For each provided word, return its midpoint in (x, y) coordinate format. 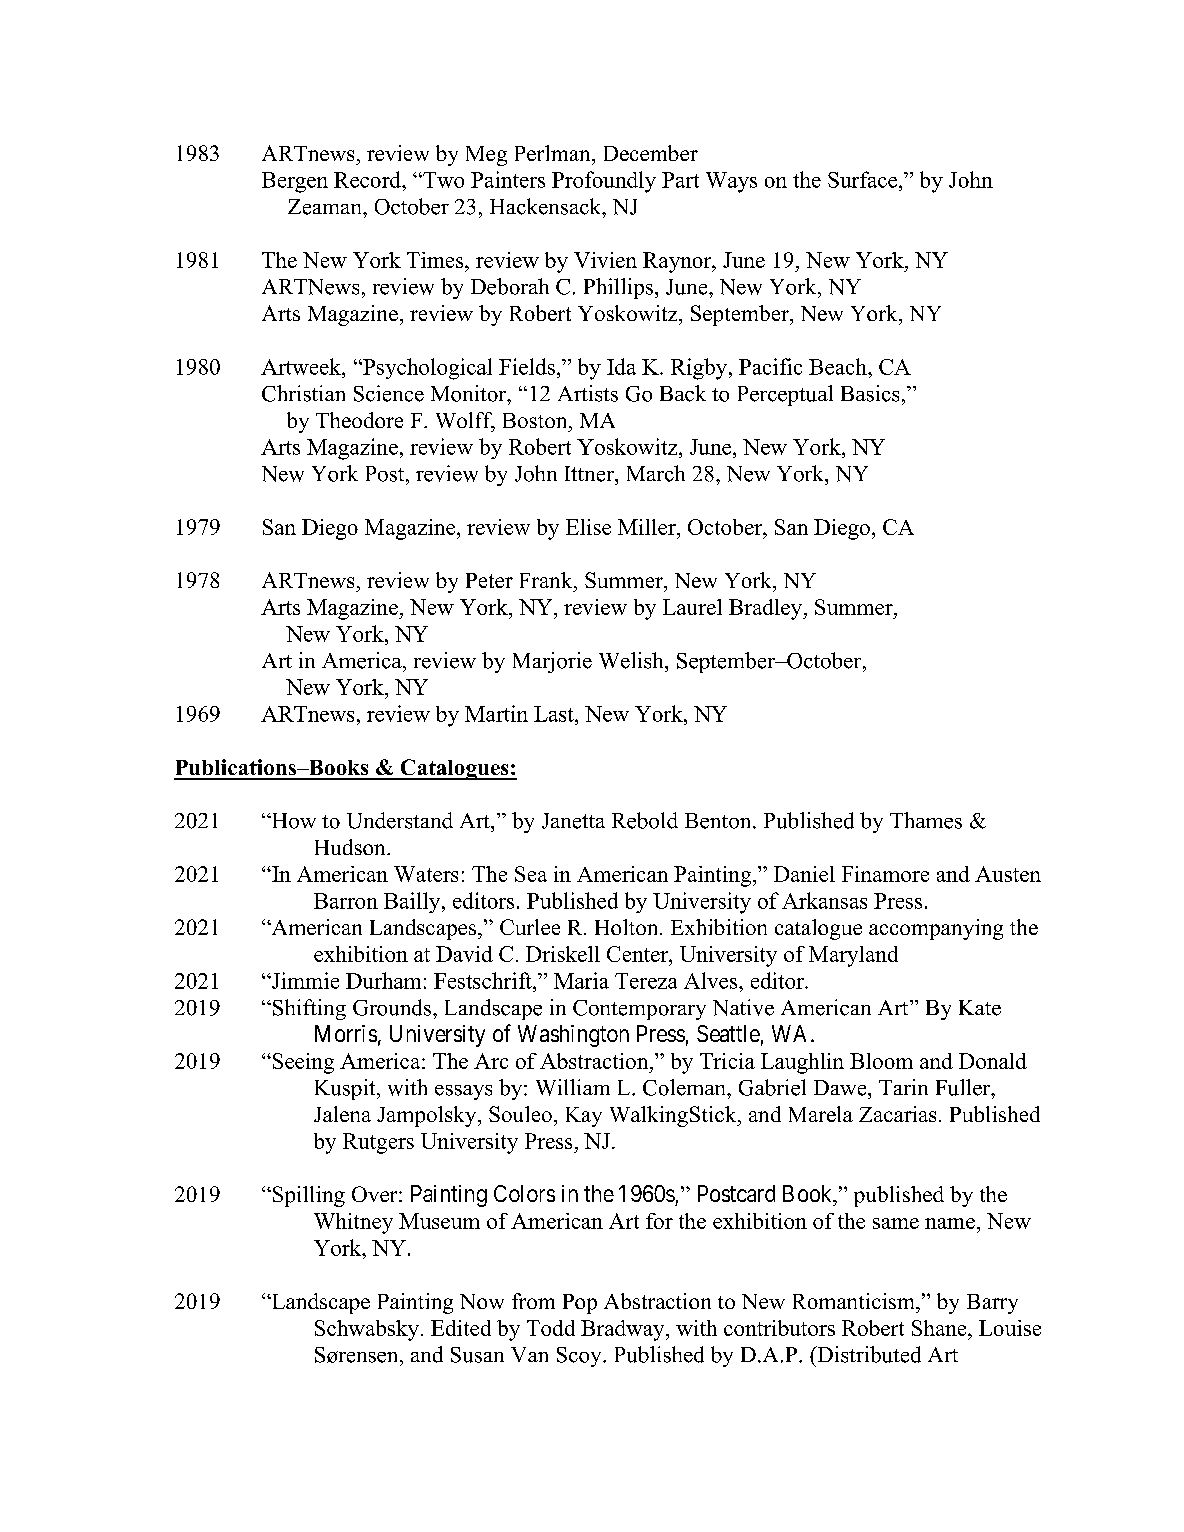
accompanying (936, 929)
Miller (648, 527)
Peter (489, 580)
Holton (628, 927)
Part (680, 180)
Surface (864, 179)
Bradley (766, 609)
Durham (383, 980)
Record (368, 179)
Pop (580, 1304)
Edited (461, 1328)
